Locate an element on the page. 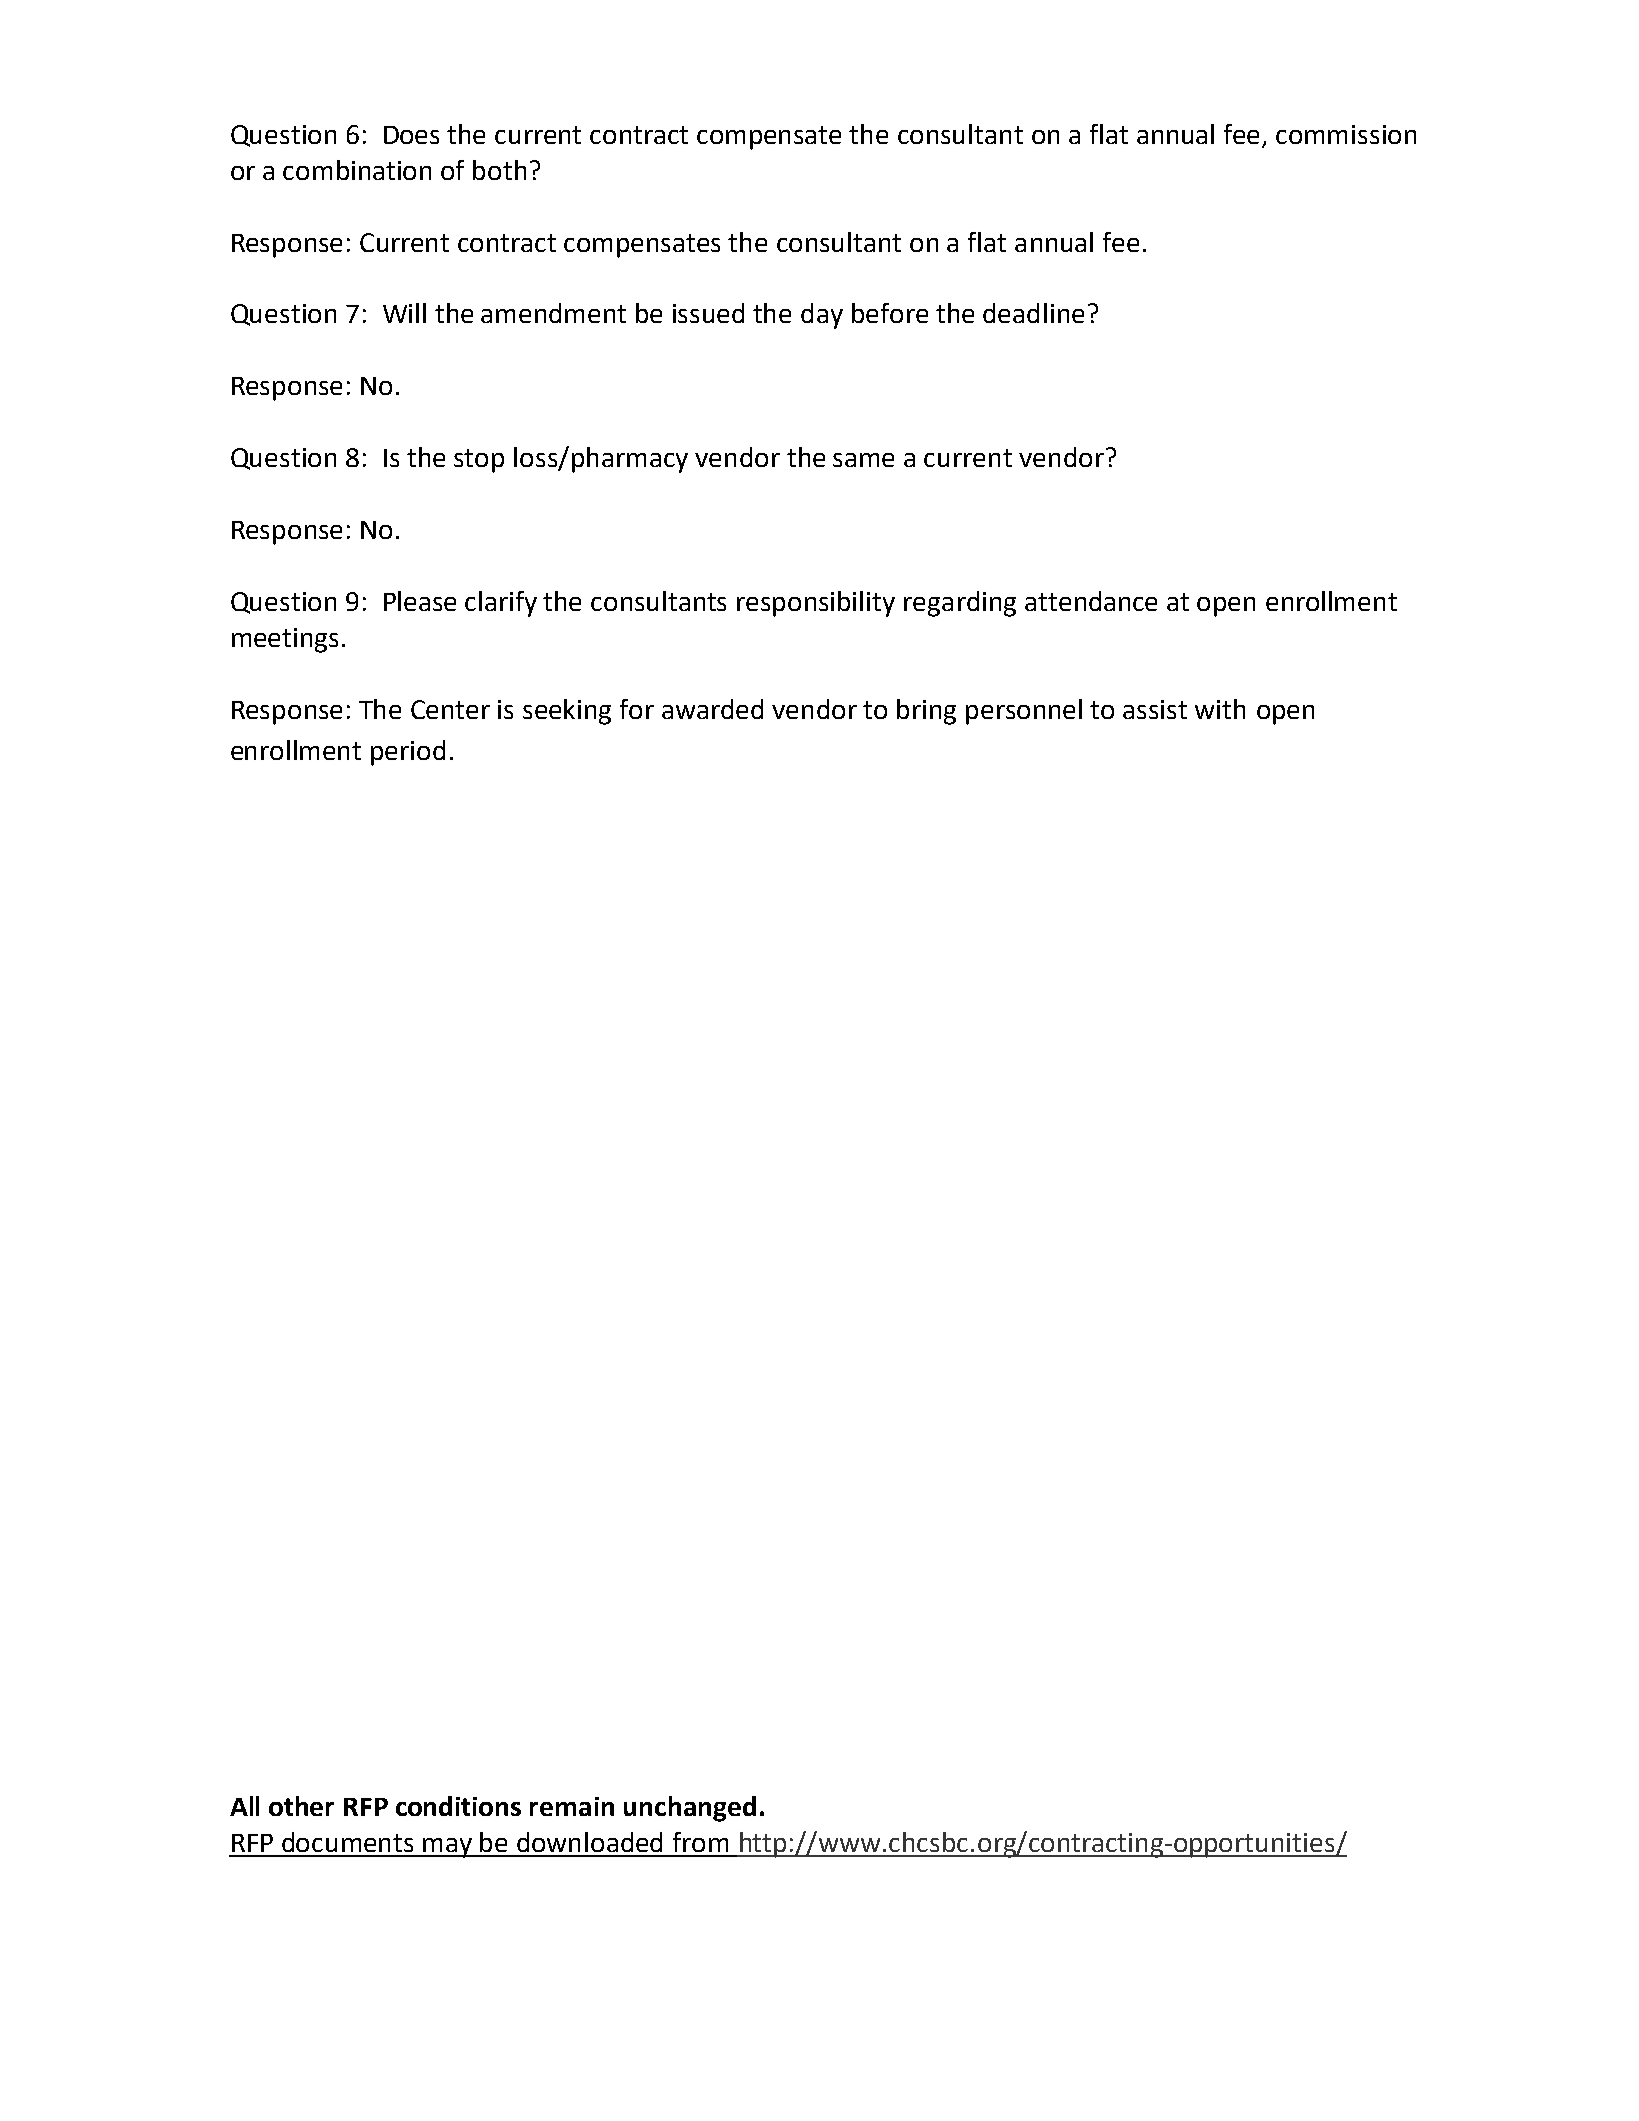 The height and width of the page is (2121, 1639). conditions is located at coordinates (458, 1806).
